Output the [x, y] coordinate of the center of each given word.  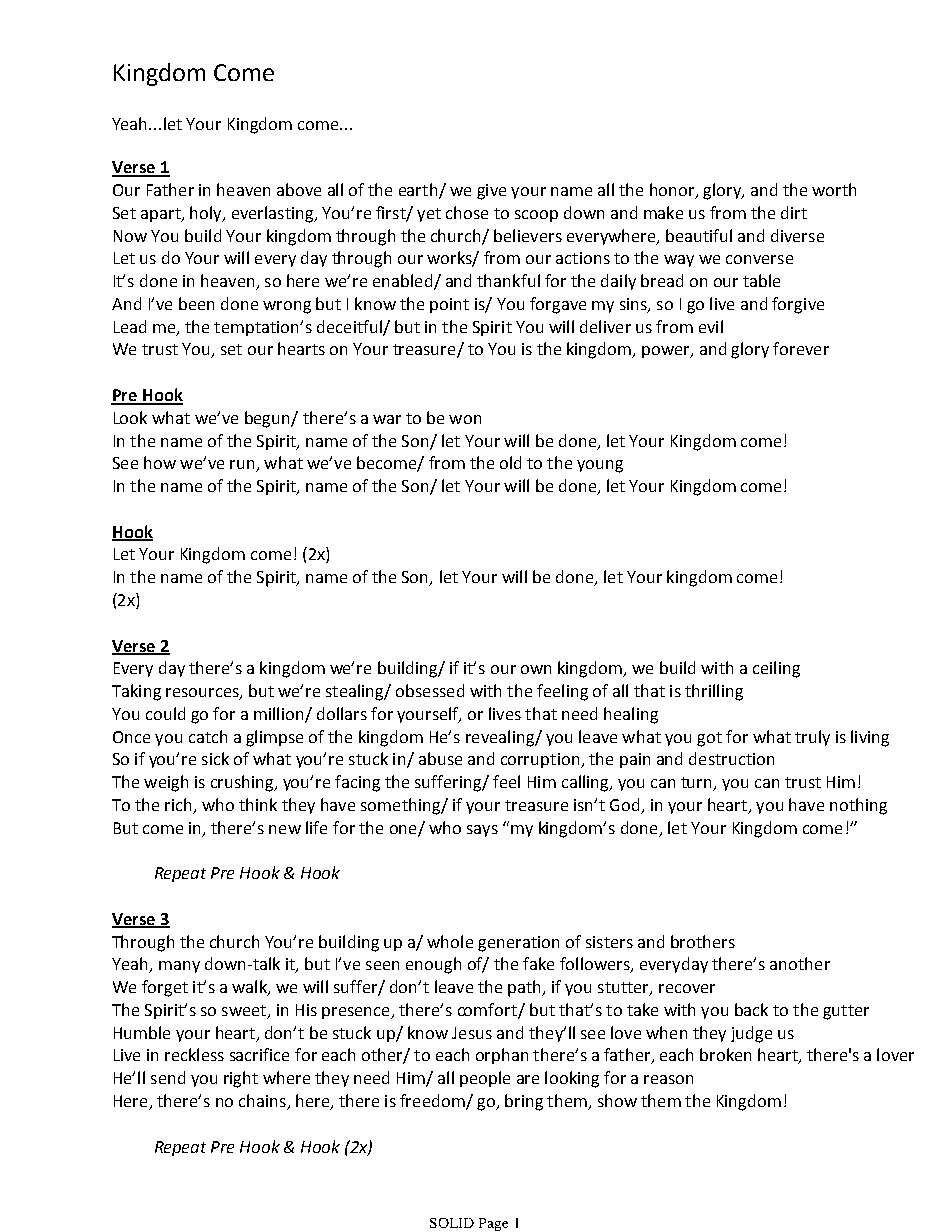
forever [801, 348]
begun [268, 419]
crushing [243, 783]
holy [207, 214]
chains [263, 1102]
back [751, 1009]
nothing [858, 806]
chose [467, 212]
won [465, 419]
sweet [245, 1012]
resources [203, 694]
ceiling [776, 669]
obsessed [430, 690]
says [482, 831]
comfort [488, 1011]
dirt [794, 212]
